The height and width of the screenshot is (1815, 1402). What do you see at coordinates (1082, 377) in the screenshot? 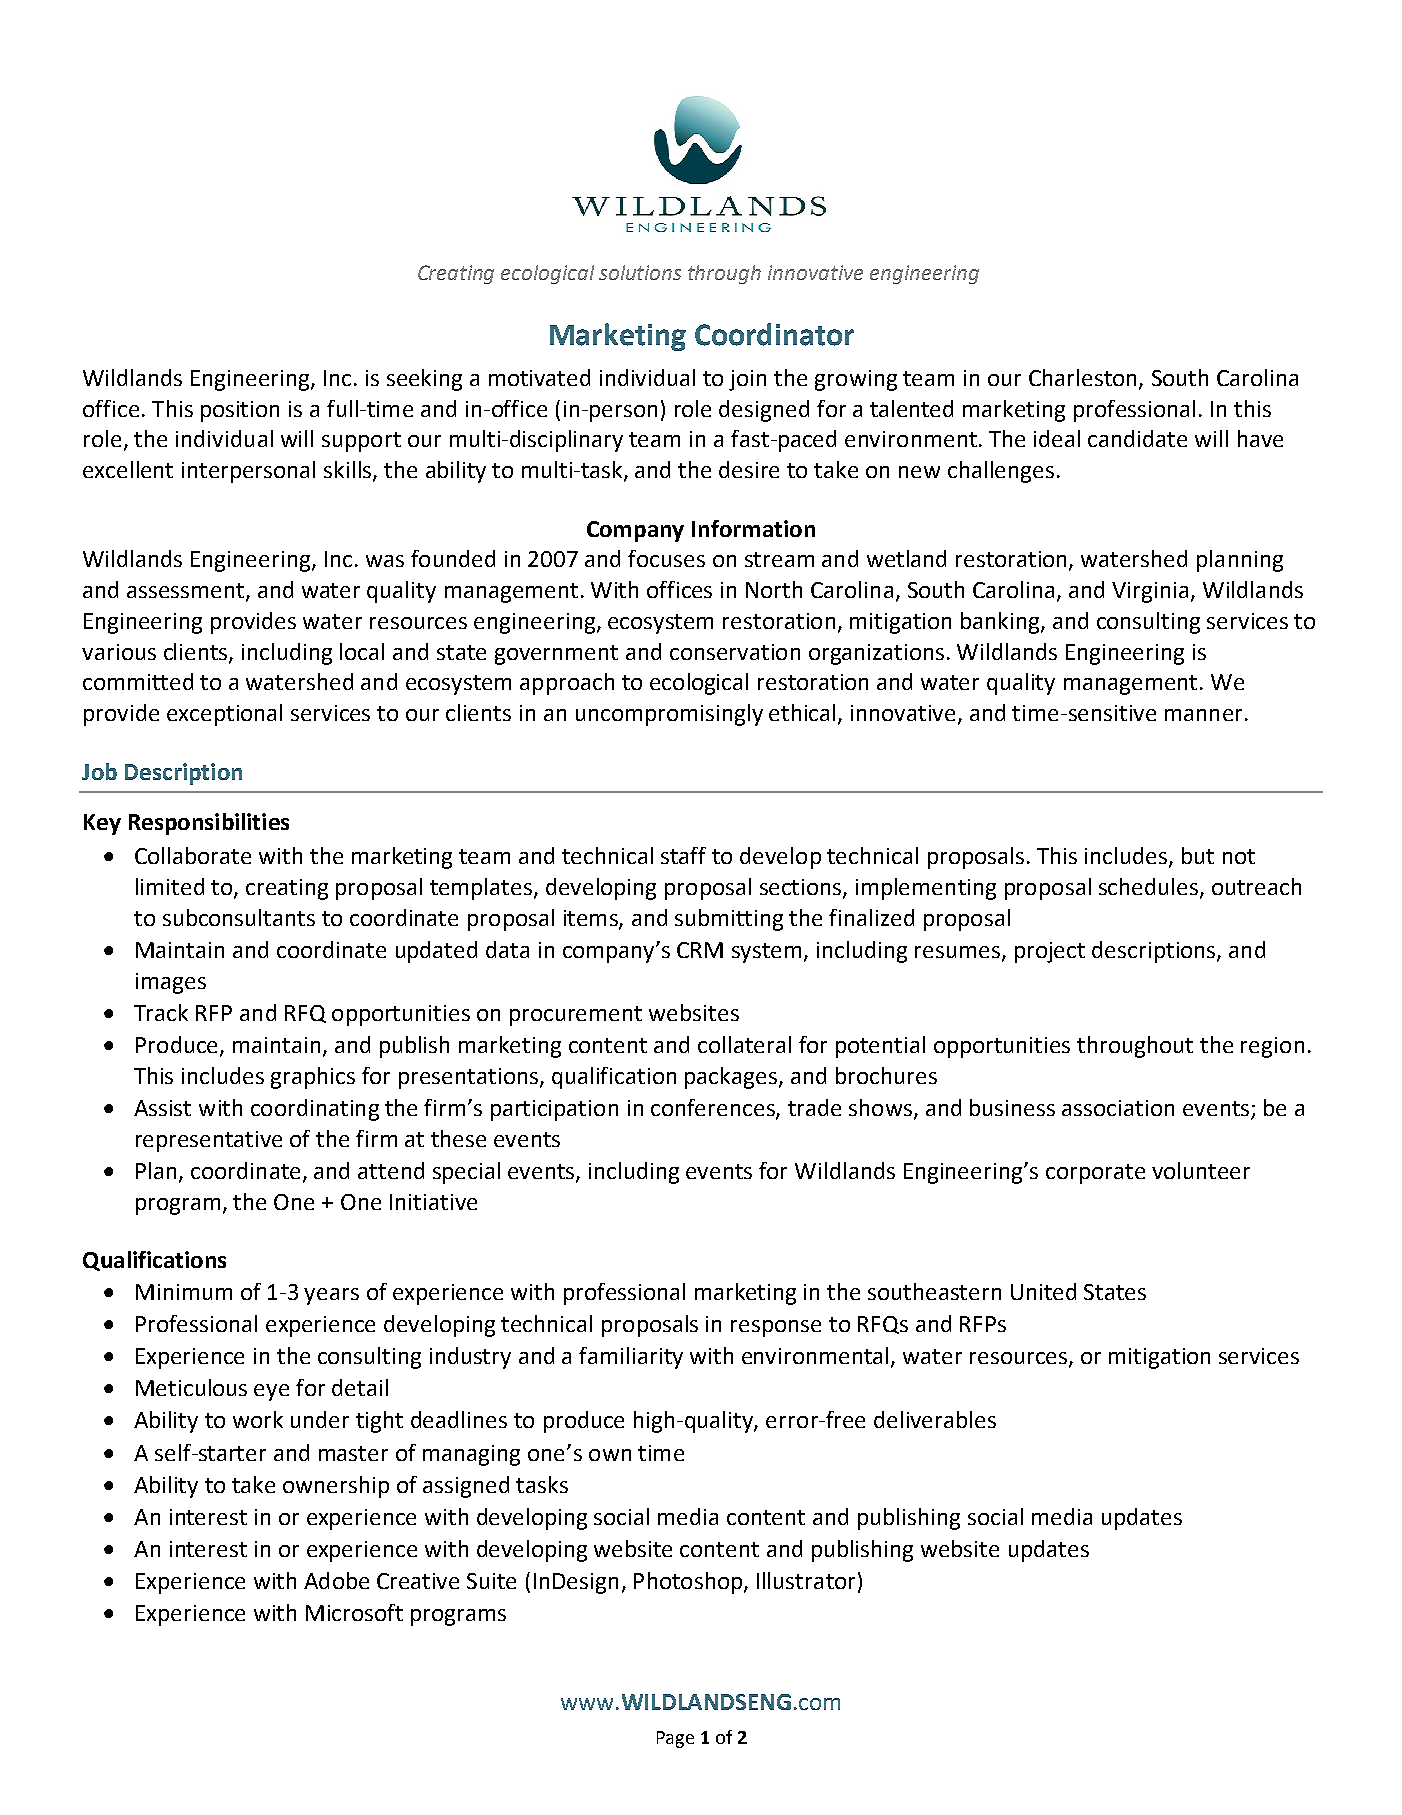
I see `Charleston` at bounding box center [1082, 377].
